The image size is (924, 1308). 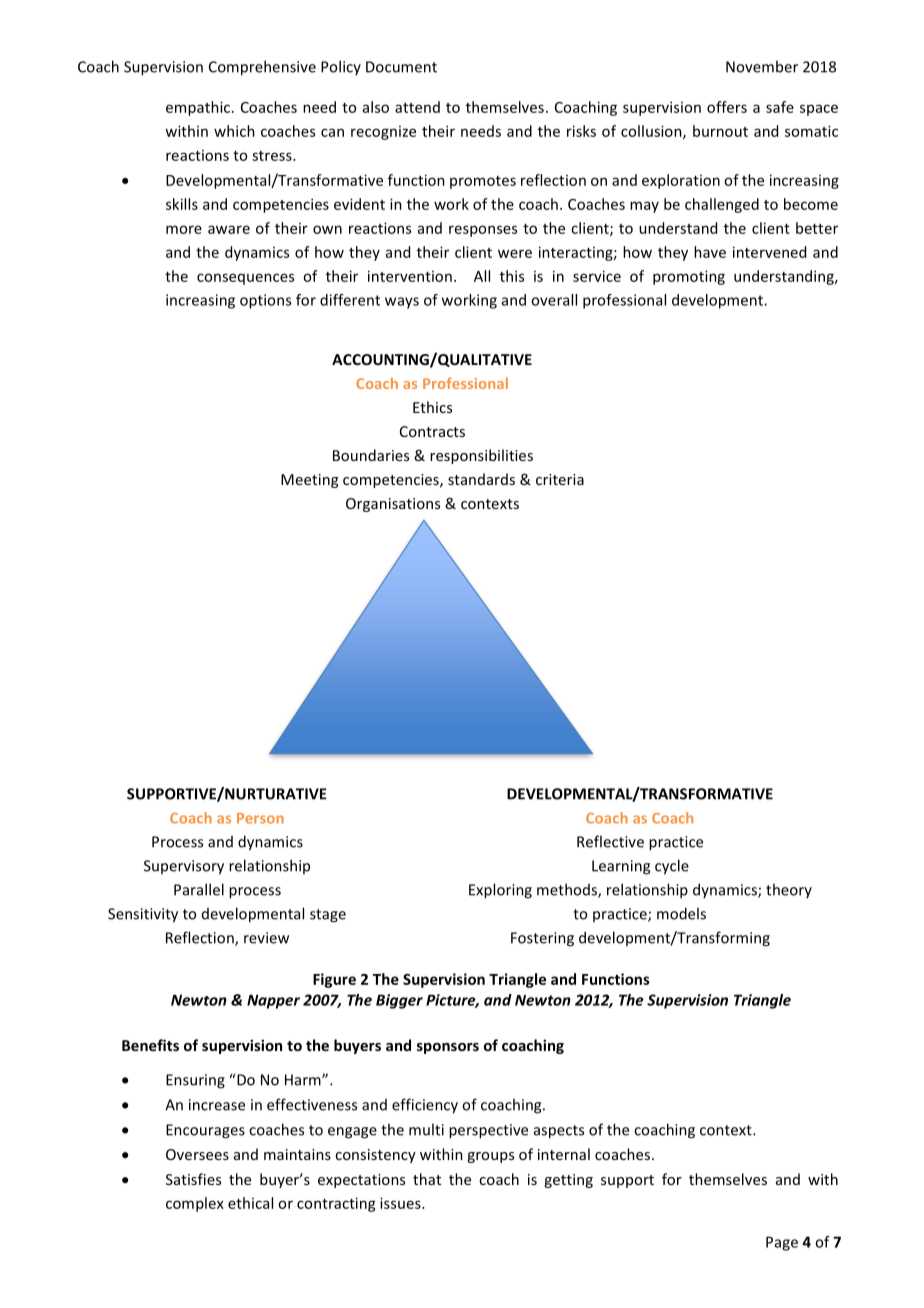 I want to click on attend, so click(x=417, y=107).
